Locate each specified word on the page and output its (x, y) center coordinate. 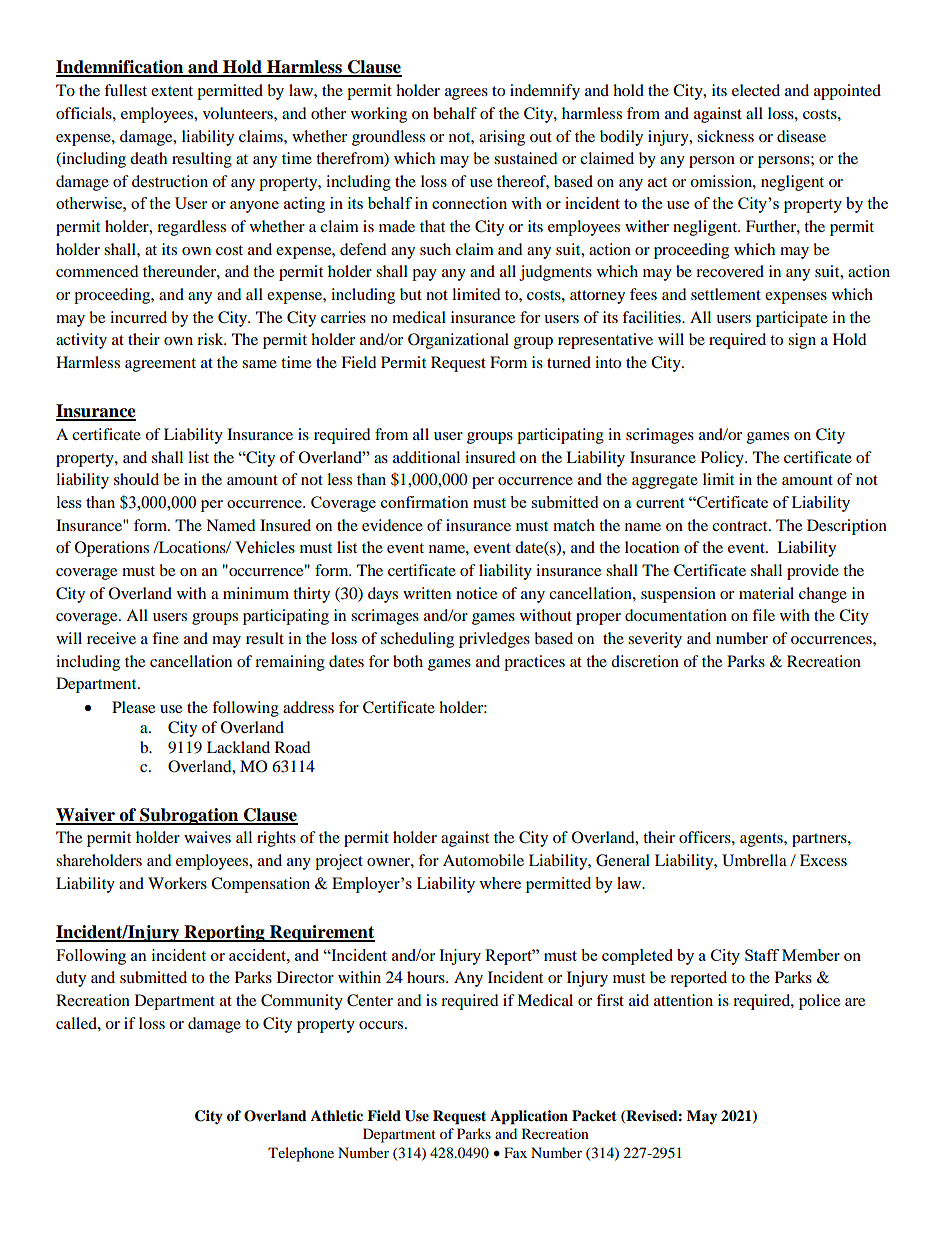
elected (756, 90)
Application (529, 1117)
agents (762, 840)
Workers (177, 883)
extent (172, 91)
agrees (466, 94)
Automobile (483, 860)
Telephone (301, 1154)
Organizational (458, 341)
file (763, 615)
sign (802, 341)
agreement (160, 365)
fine (165, 638)
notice (476, 593)
